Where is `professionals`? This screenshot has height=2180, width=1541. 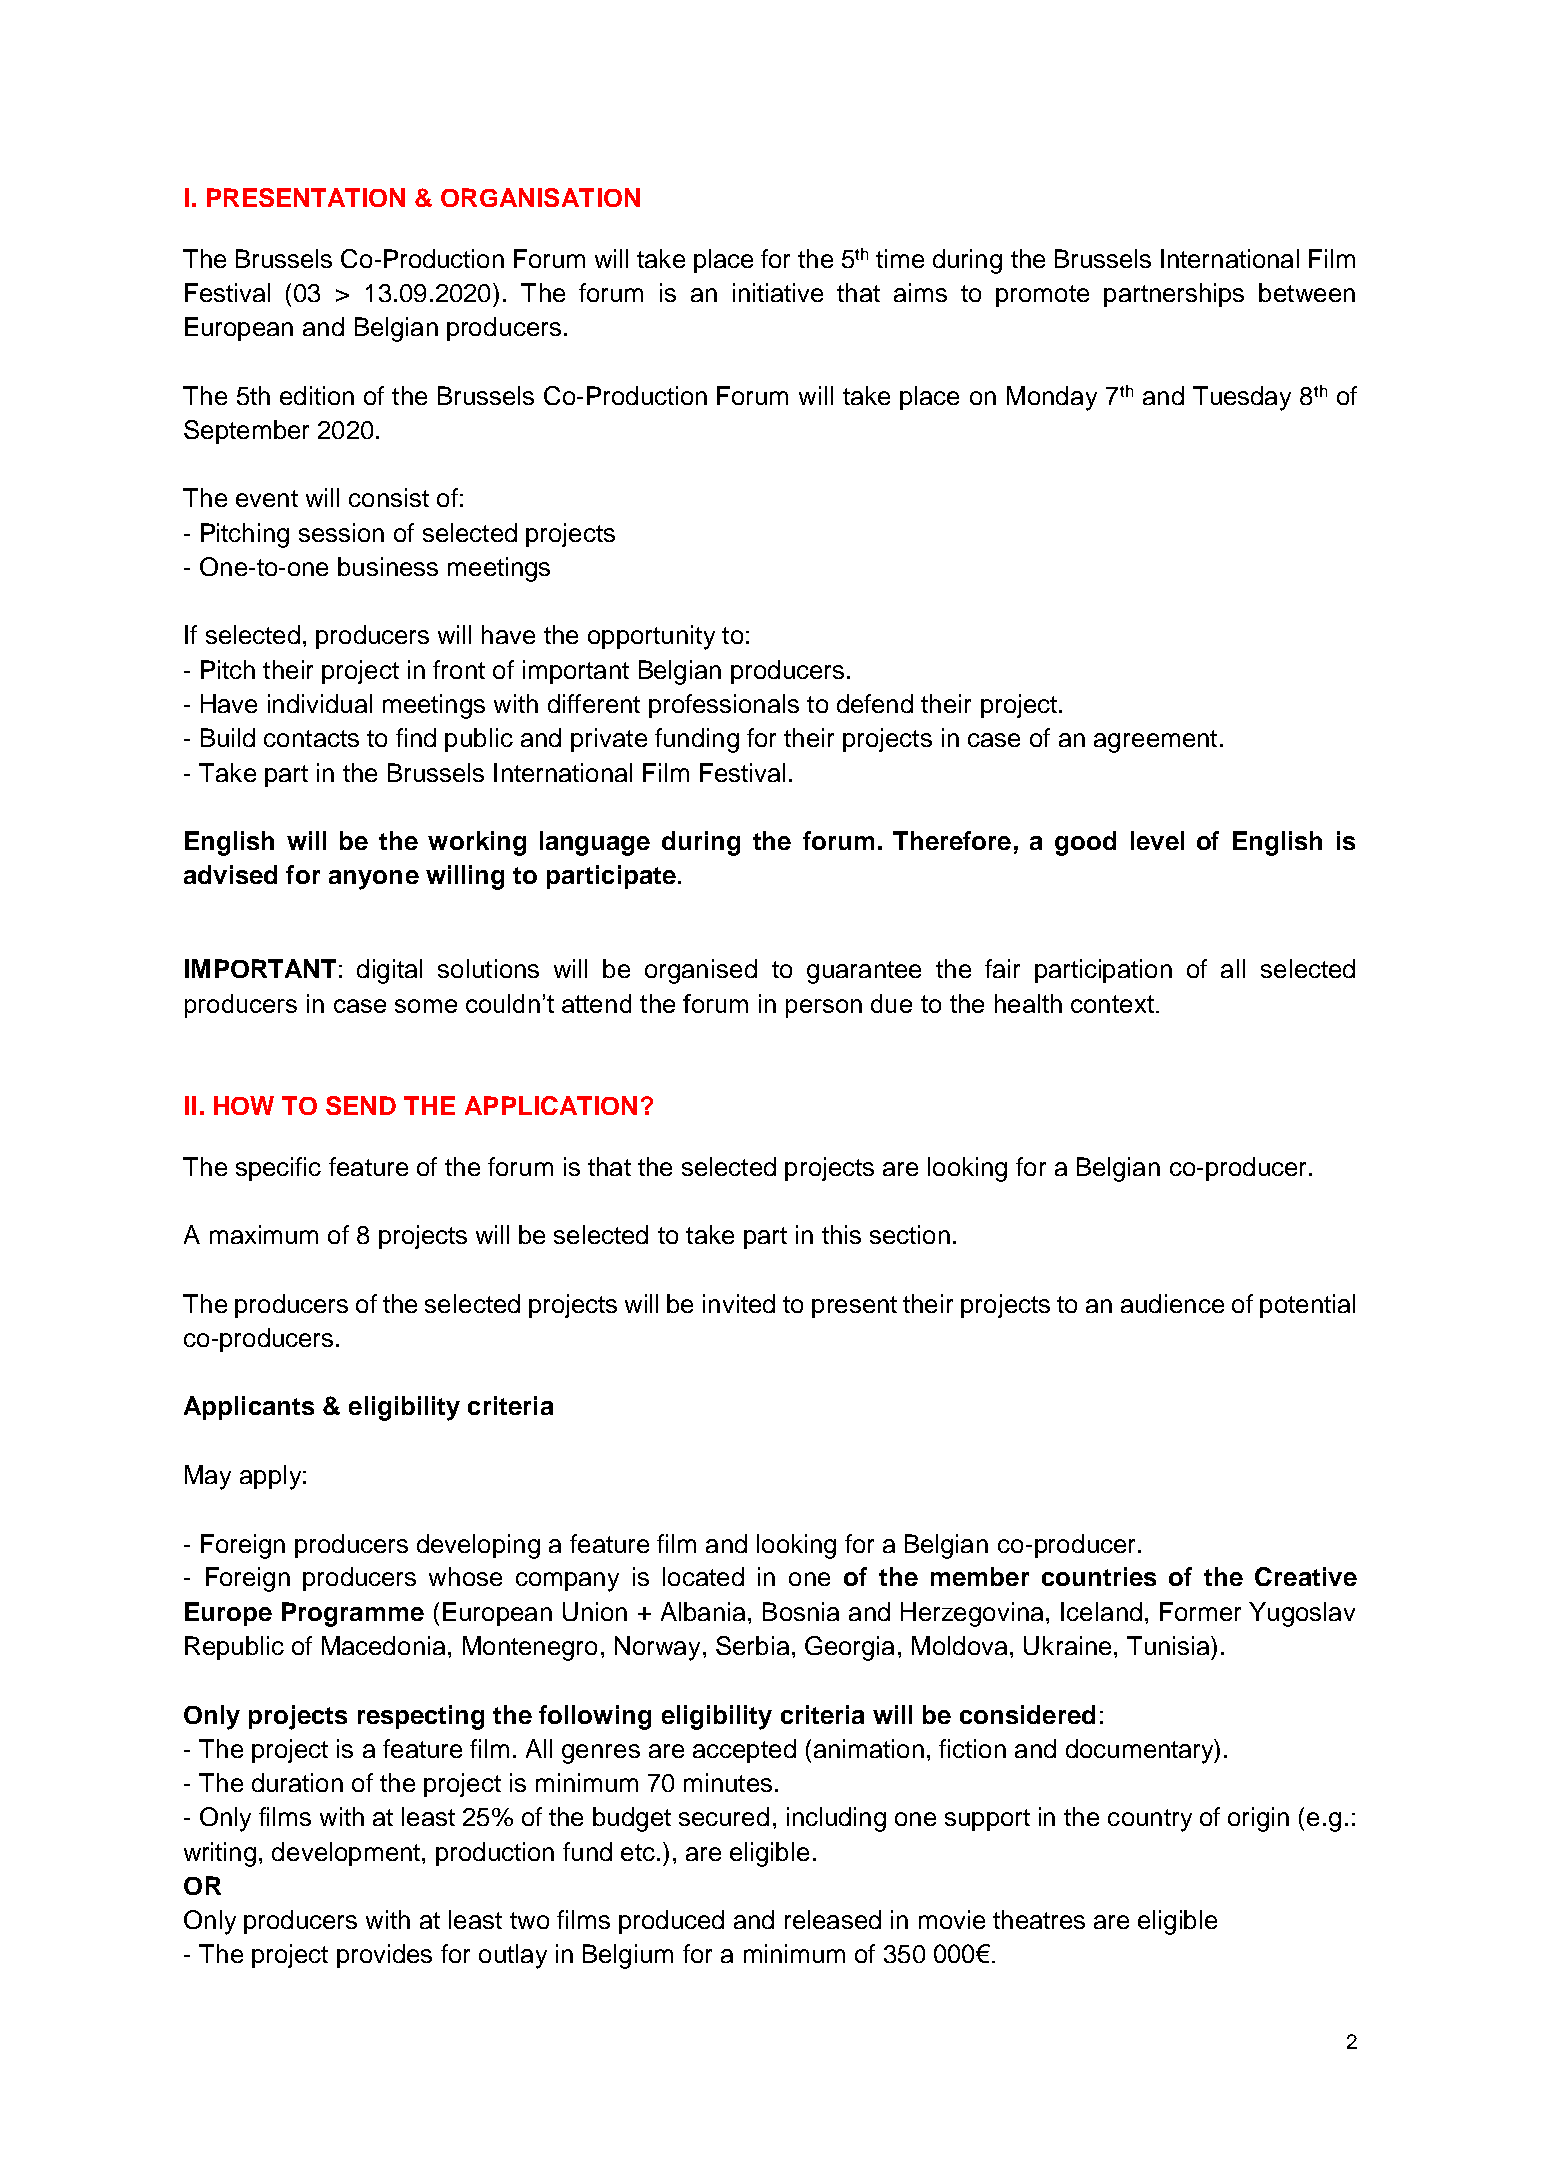
professionals is located at coordinates (724, 706).
